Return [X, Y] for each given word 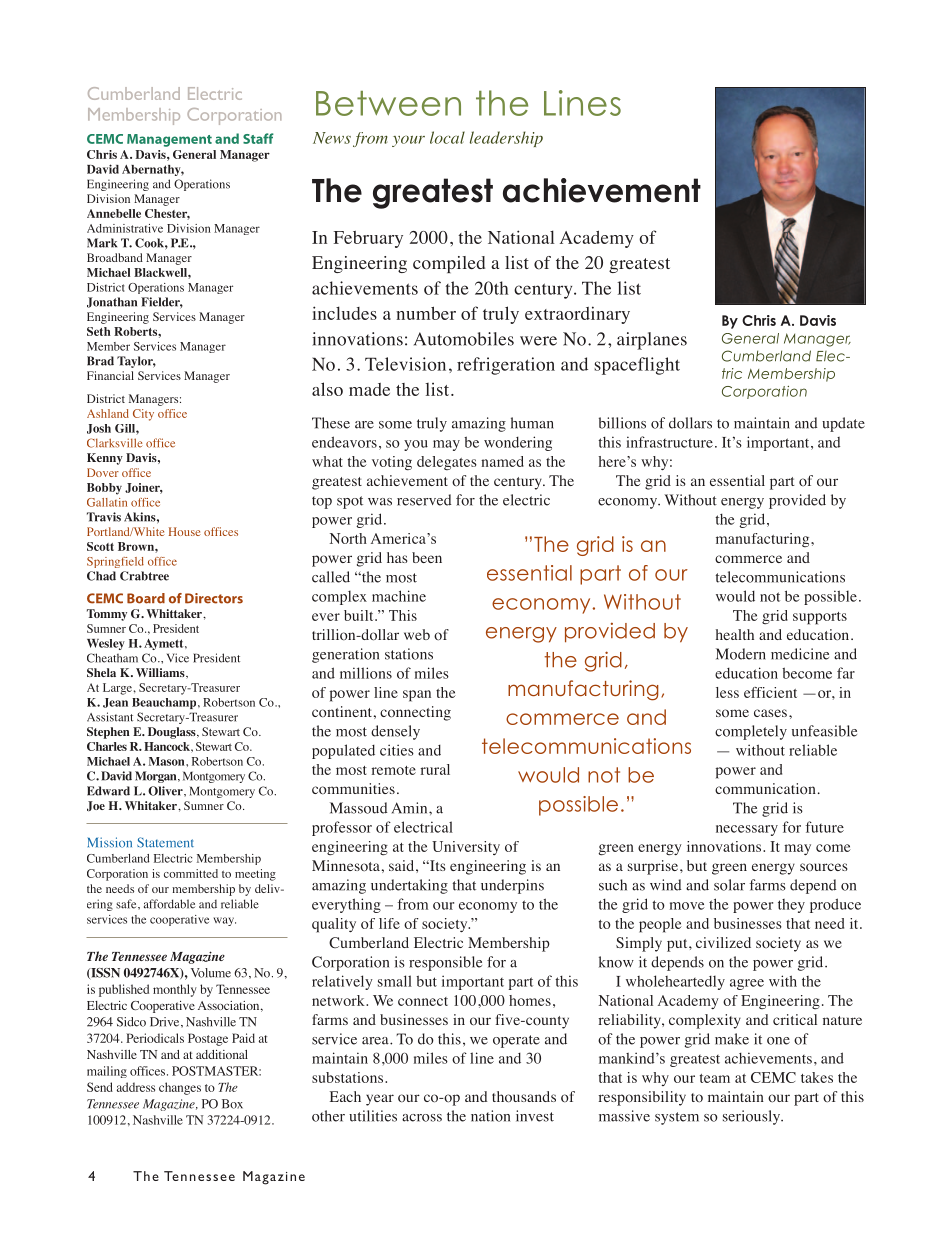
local [447, 137]
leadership [506, 139]
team [715, 1078]
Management [169, 140]
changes [180, 1088]
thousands [524, 1097]
